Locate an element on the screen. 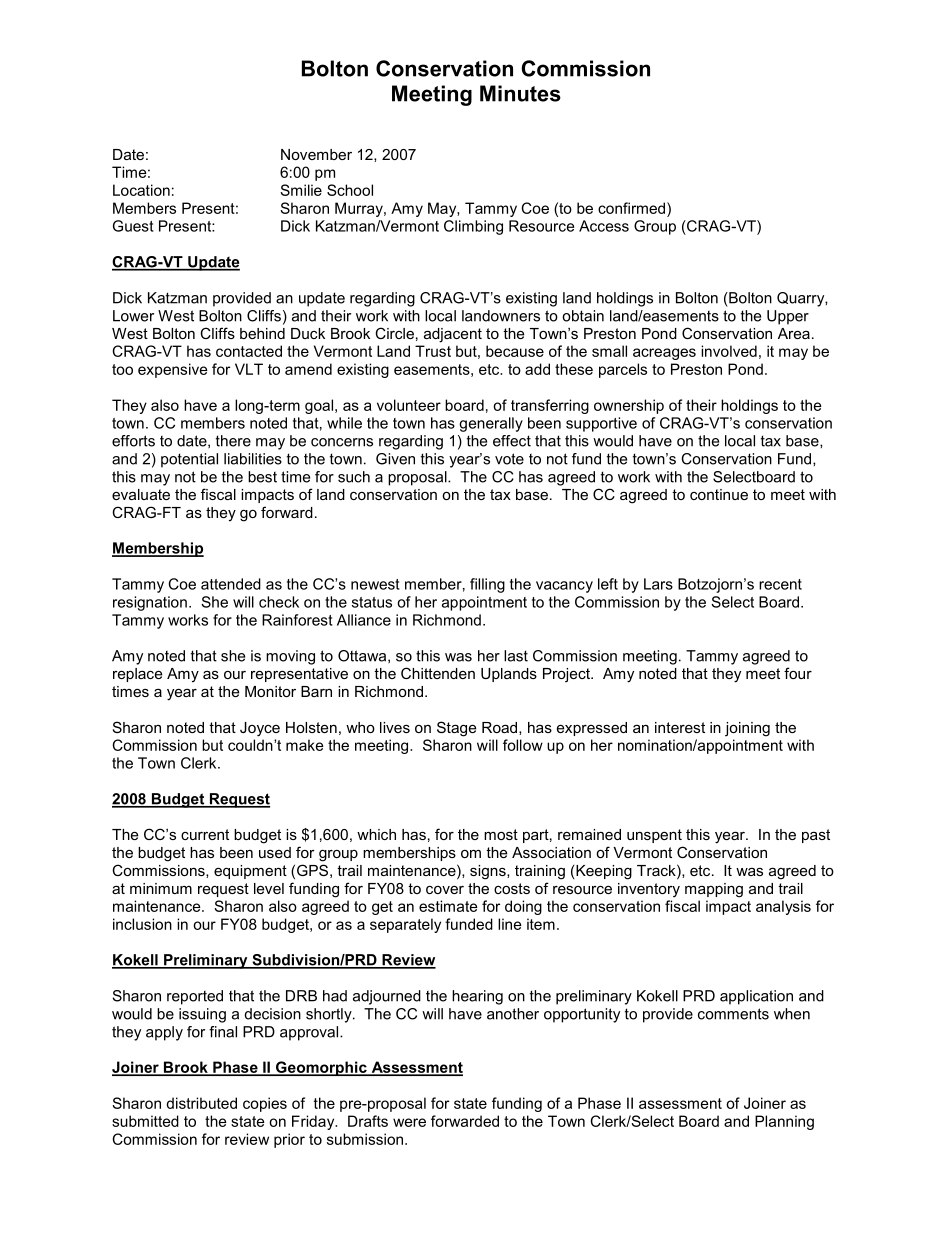 The image size is (952, 1233). potential is located at coordinates (189, 460).
